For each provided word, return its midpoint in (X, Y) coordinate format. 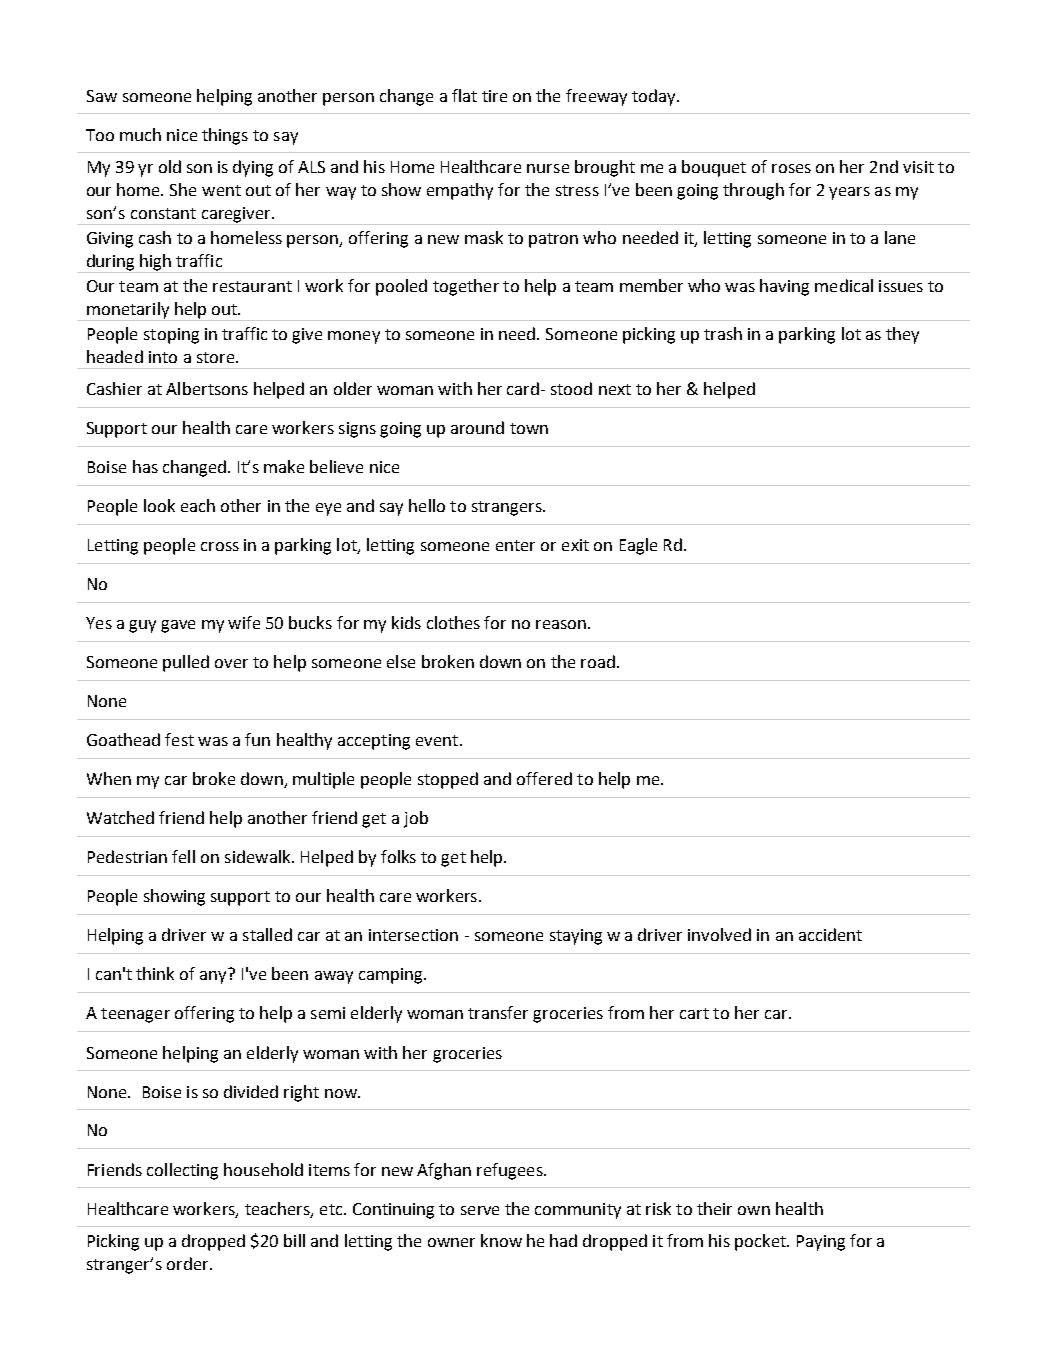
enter (515, 545)
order (189, 1263)
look (159, 505)
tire (494, 96)
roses (791, 168)
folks (398, 856)
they (902, 335)
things (225, 136)
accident (830, 934)
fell (183, 856)
